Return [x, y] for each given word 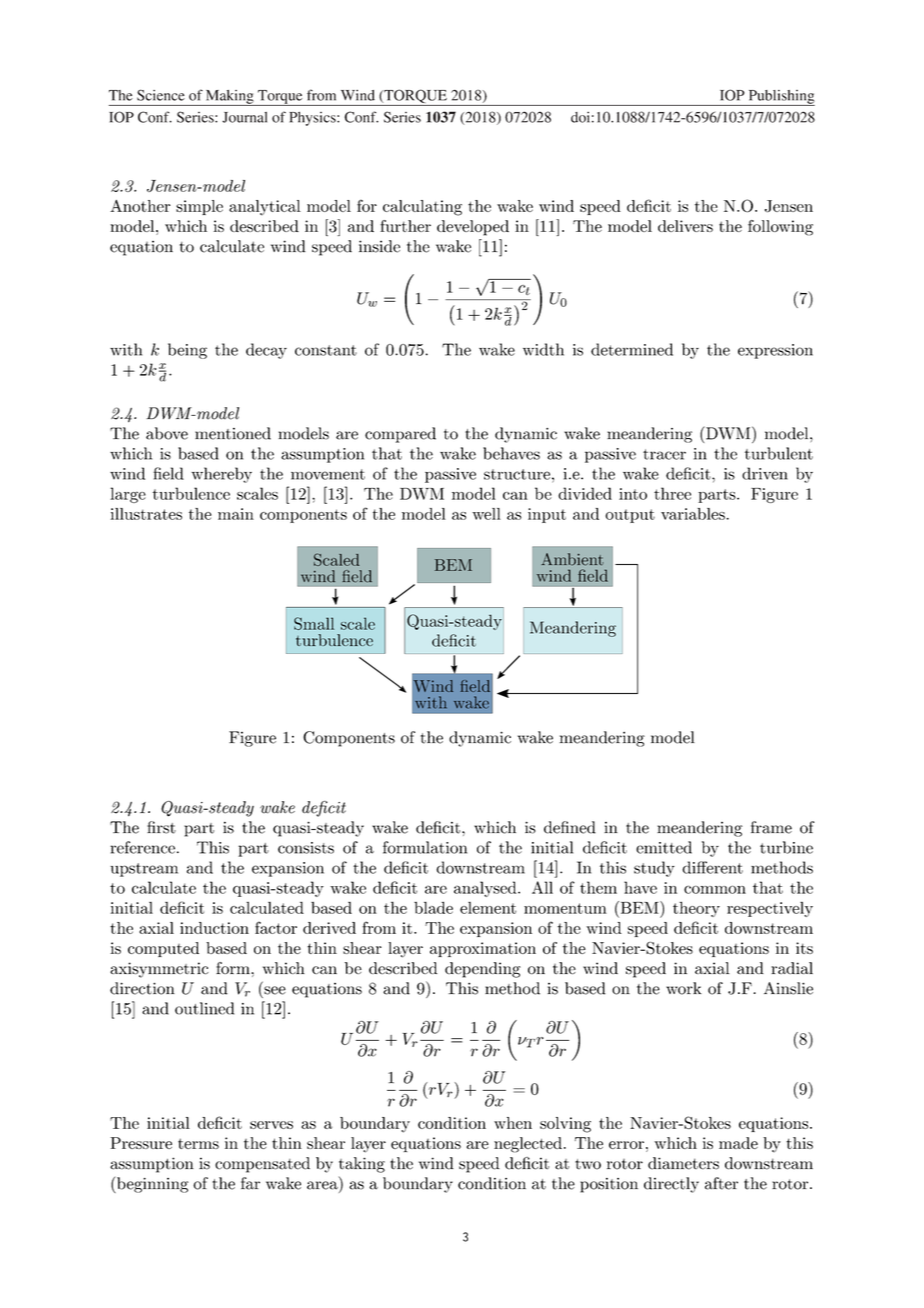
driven [765, 473]
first [161, 827]
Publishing [780, 98]
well [486, 514]
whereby [221, 475]
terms [198, 1143]
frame [771, 827]
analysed [486, 889]
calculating [422, 208]
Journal [244, 117]
